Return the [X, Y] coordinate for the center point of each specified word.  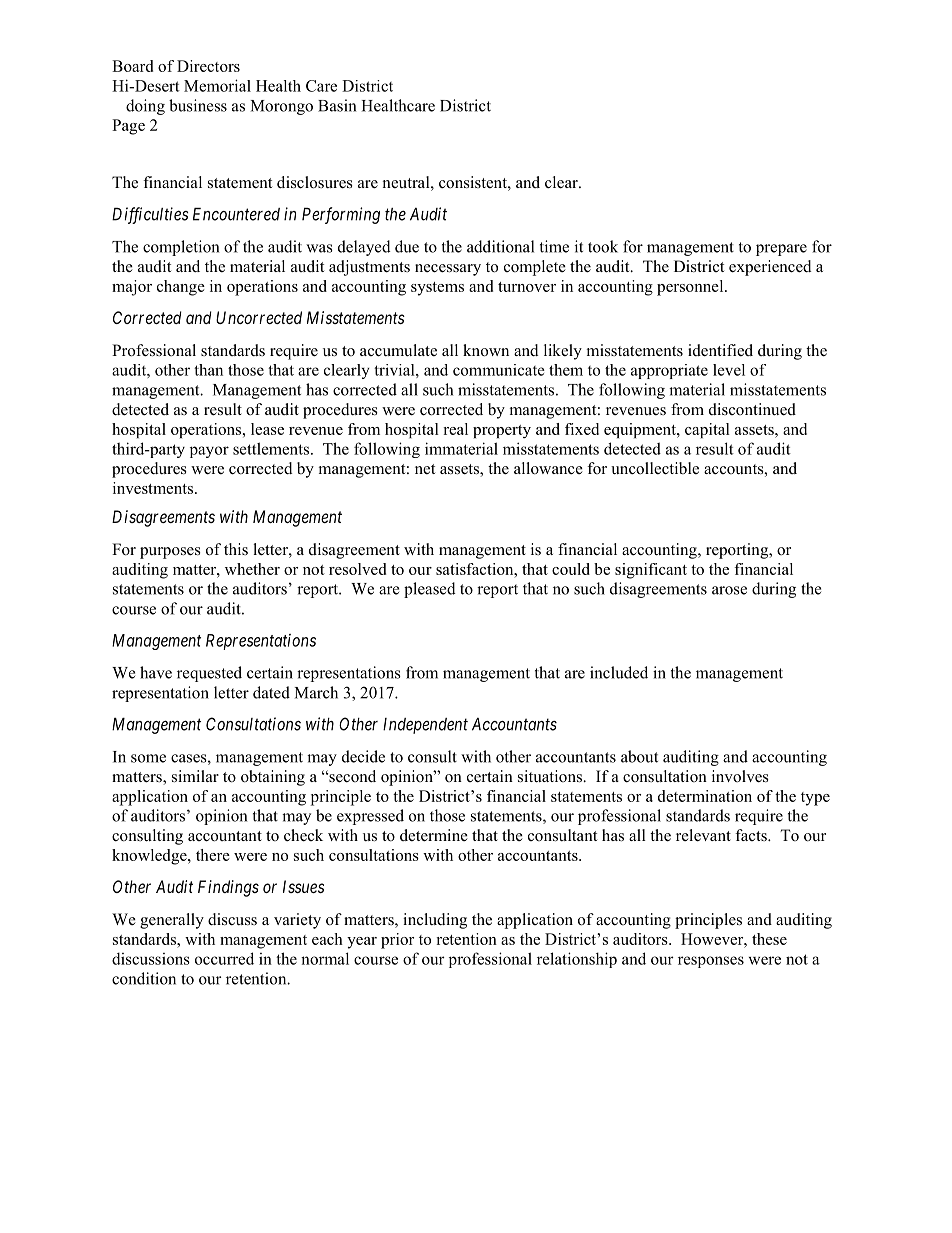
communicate [499, 370]
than [208, 370]
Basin [337, 105]
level [729, 370]
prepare [781, 250]
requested [209, 674]
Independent [425, 726]
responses [711, 962]
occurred [224, 958]
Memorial [217, 85]
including [435, 921]
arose [729, 590]
